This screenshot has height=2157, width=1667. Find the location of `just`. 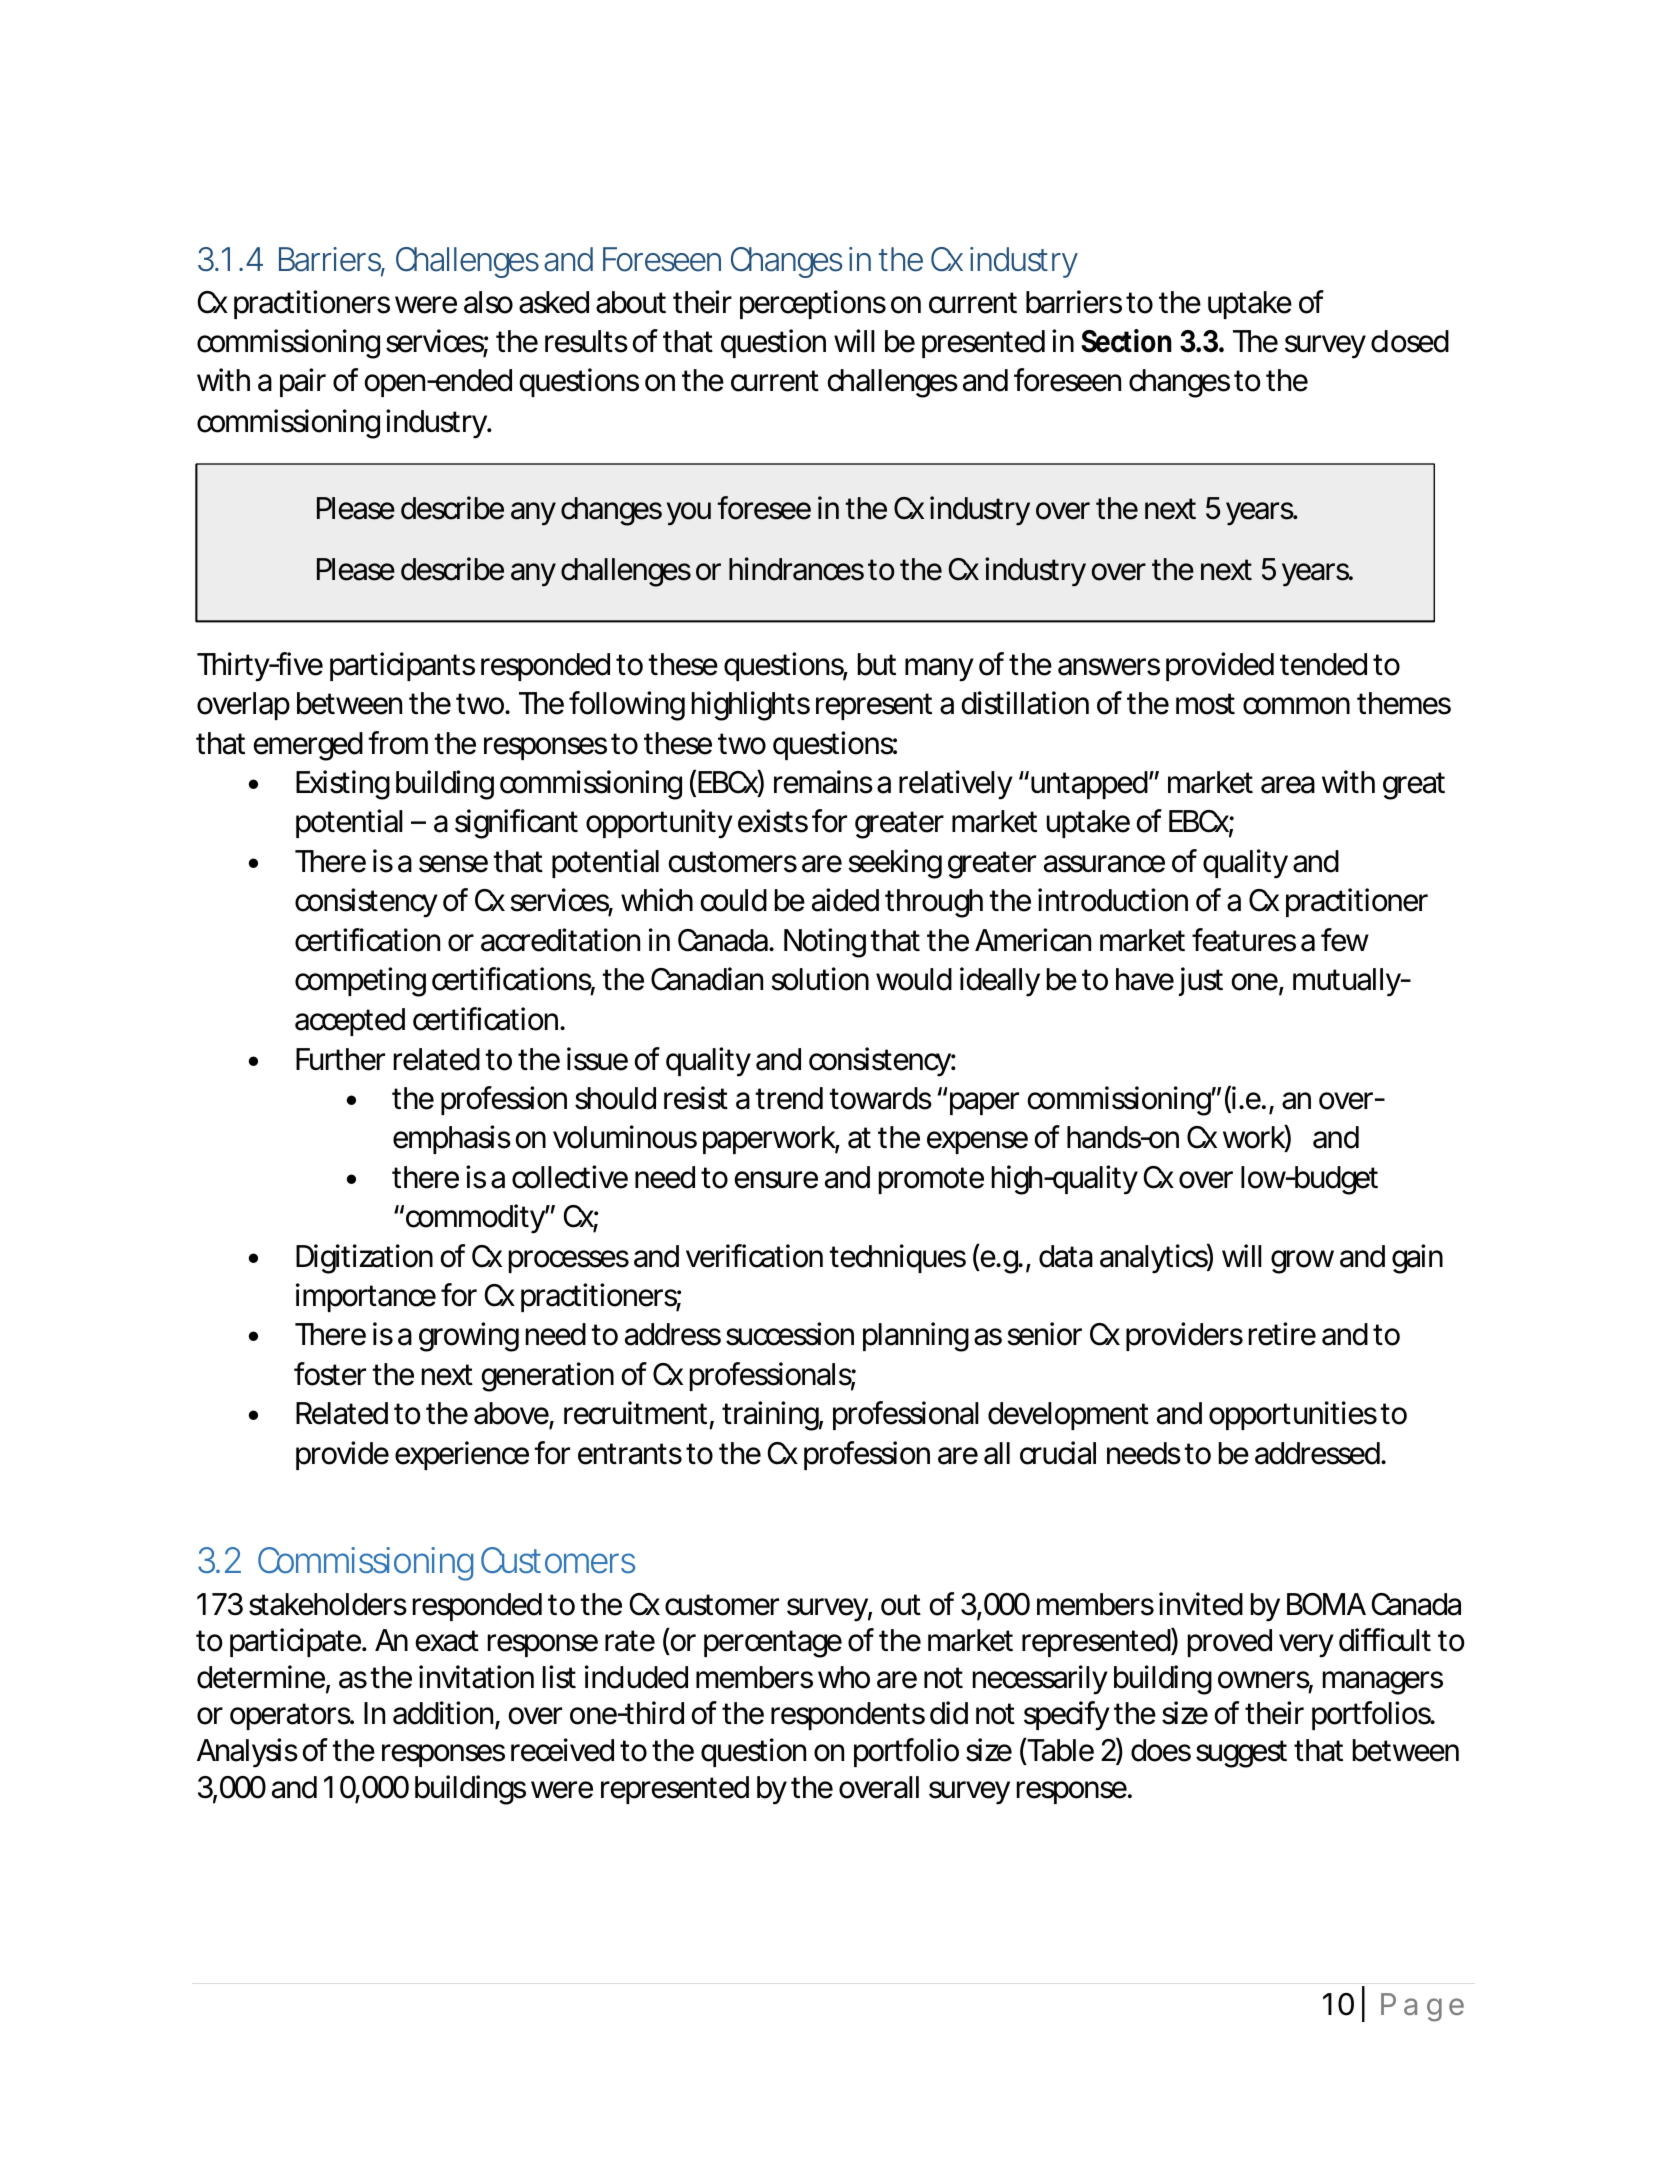

just is located at coordinates (1201, 981).
